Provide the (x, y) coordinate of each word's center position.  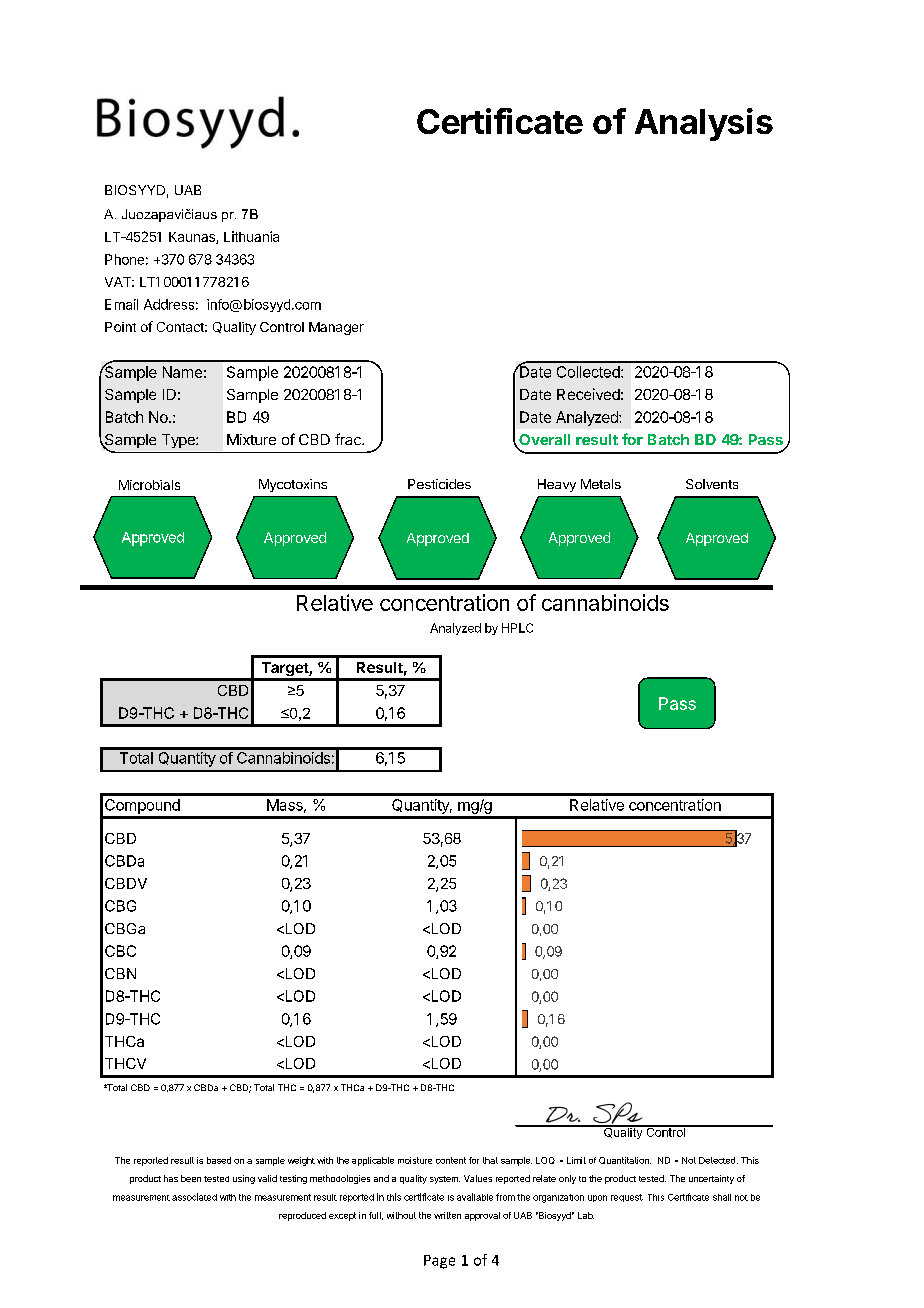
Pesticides (439, 484)
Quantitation (625, 1160)
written (447, 1215)
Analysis (704, 124)
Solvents (712, 484)
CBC (120, 951)
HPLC (517, 628)
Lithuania (251, 236)
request (627, 1198)
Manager (336, 328)
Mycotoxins (293, 485)
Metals (601, 484)
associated (194, 1197)
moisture (415, 1160)
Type (179, 441)
